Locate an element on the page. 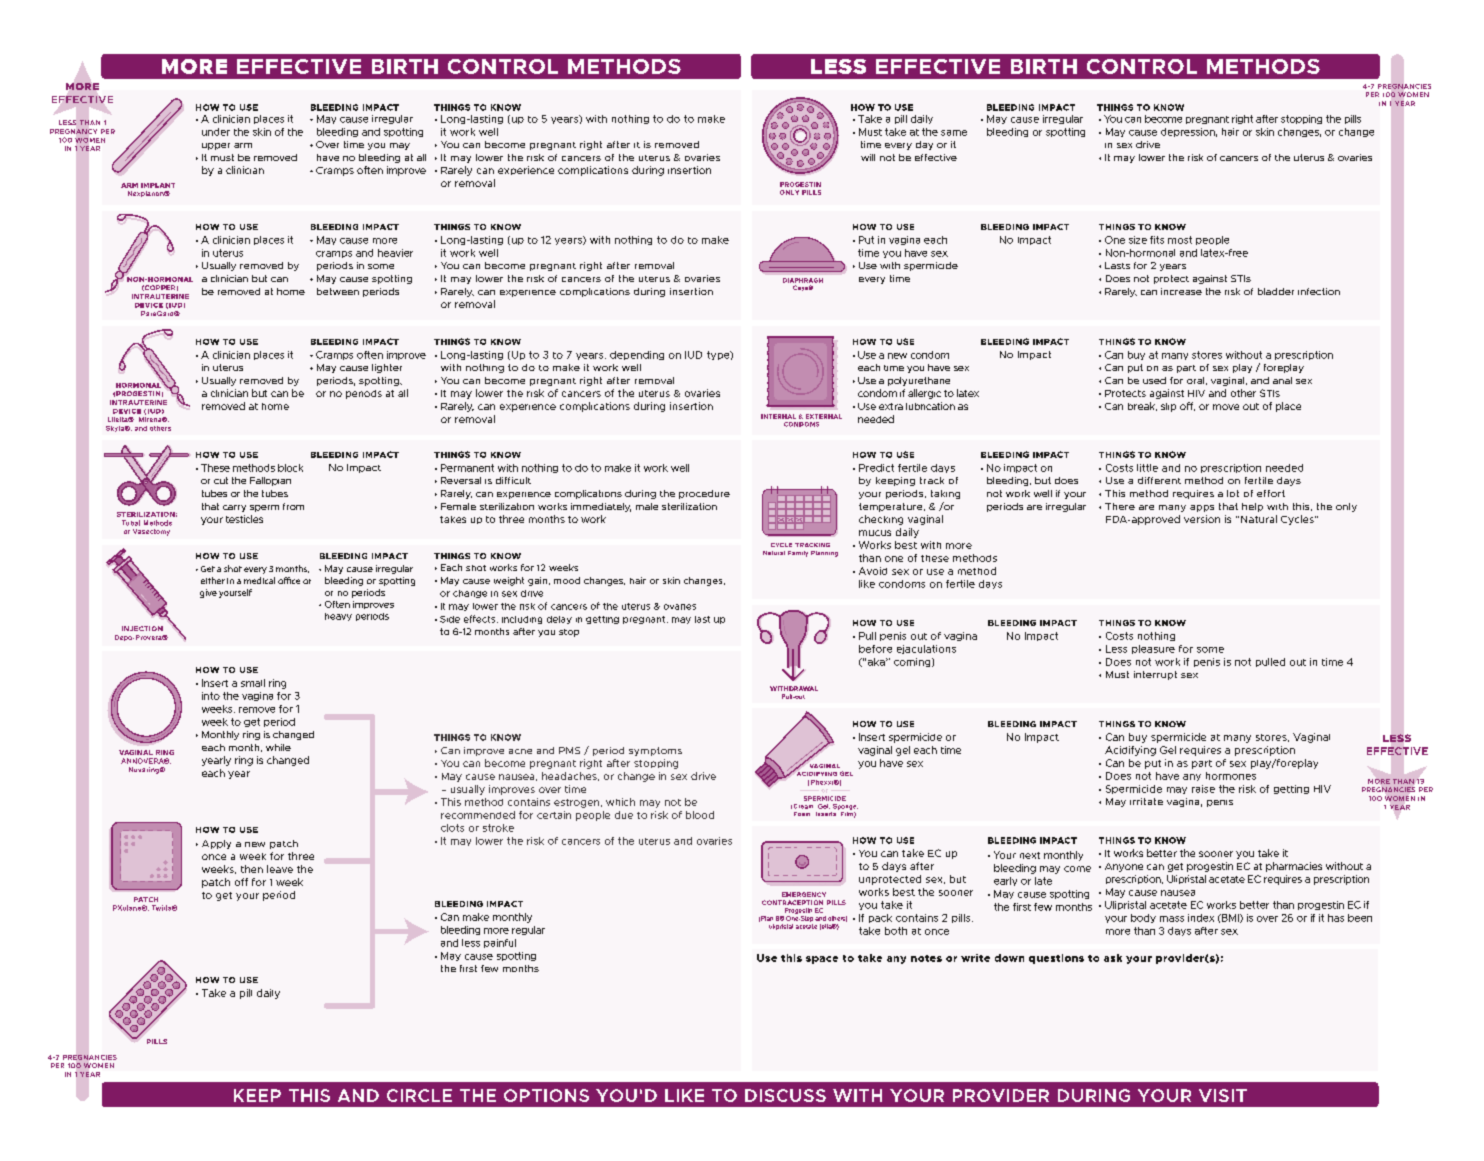 The width and height of the image is (1484, 1161). most is located at coordinates (1180, 240).
